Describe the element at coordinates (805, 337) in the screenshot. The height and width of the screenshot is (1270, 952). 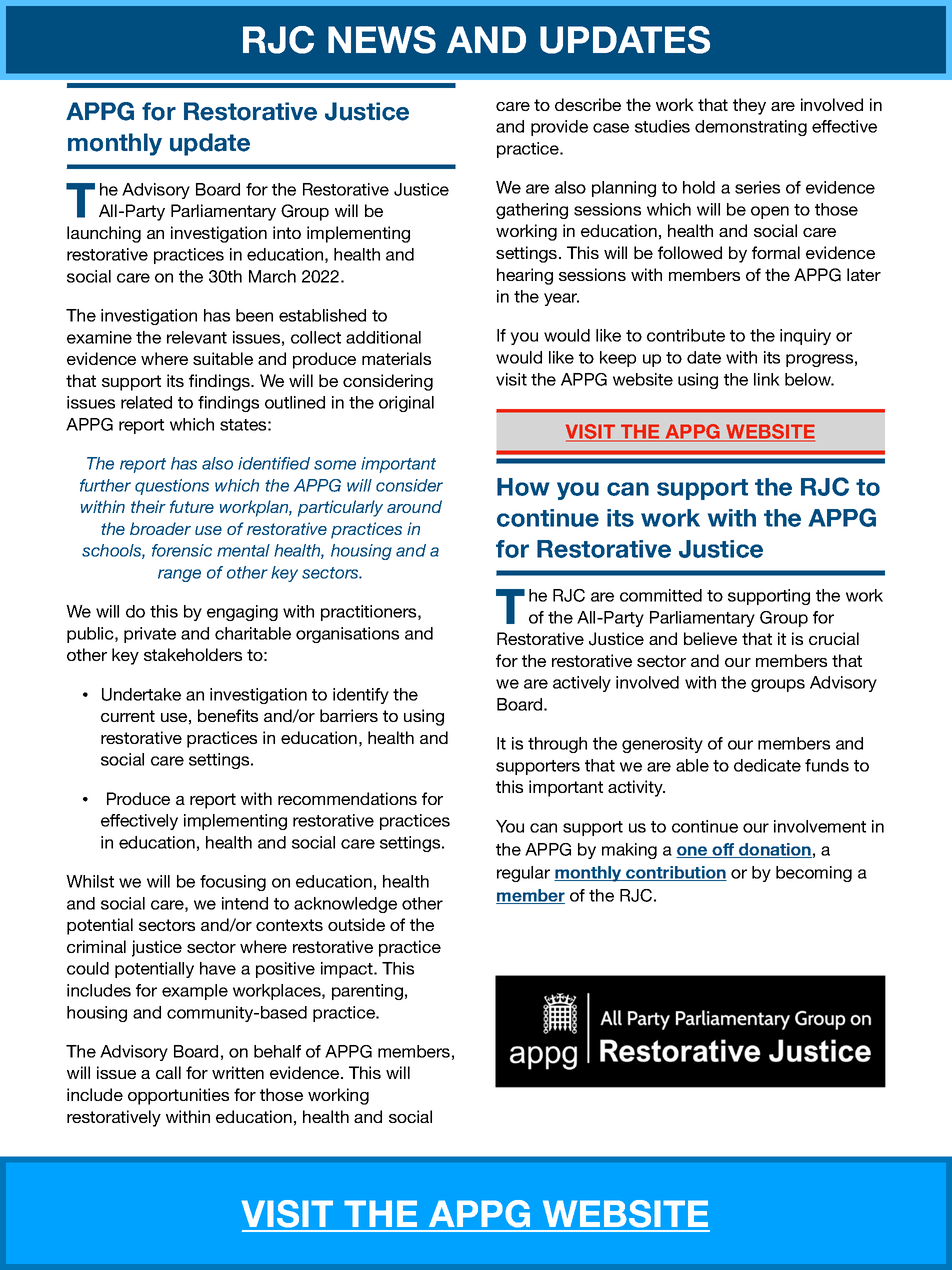
I see `inquiry` at that location.
